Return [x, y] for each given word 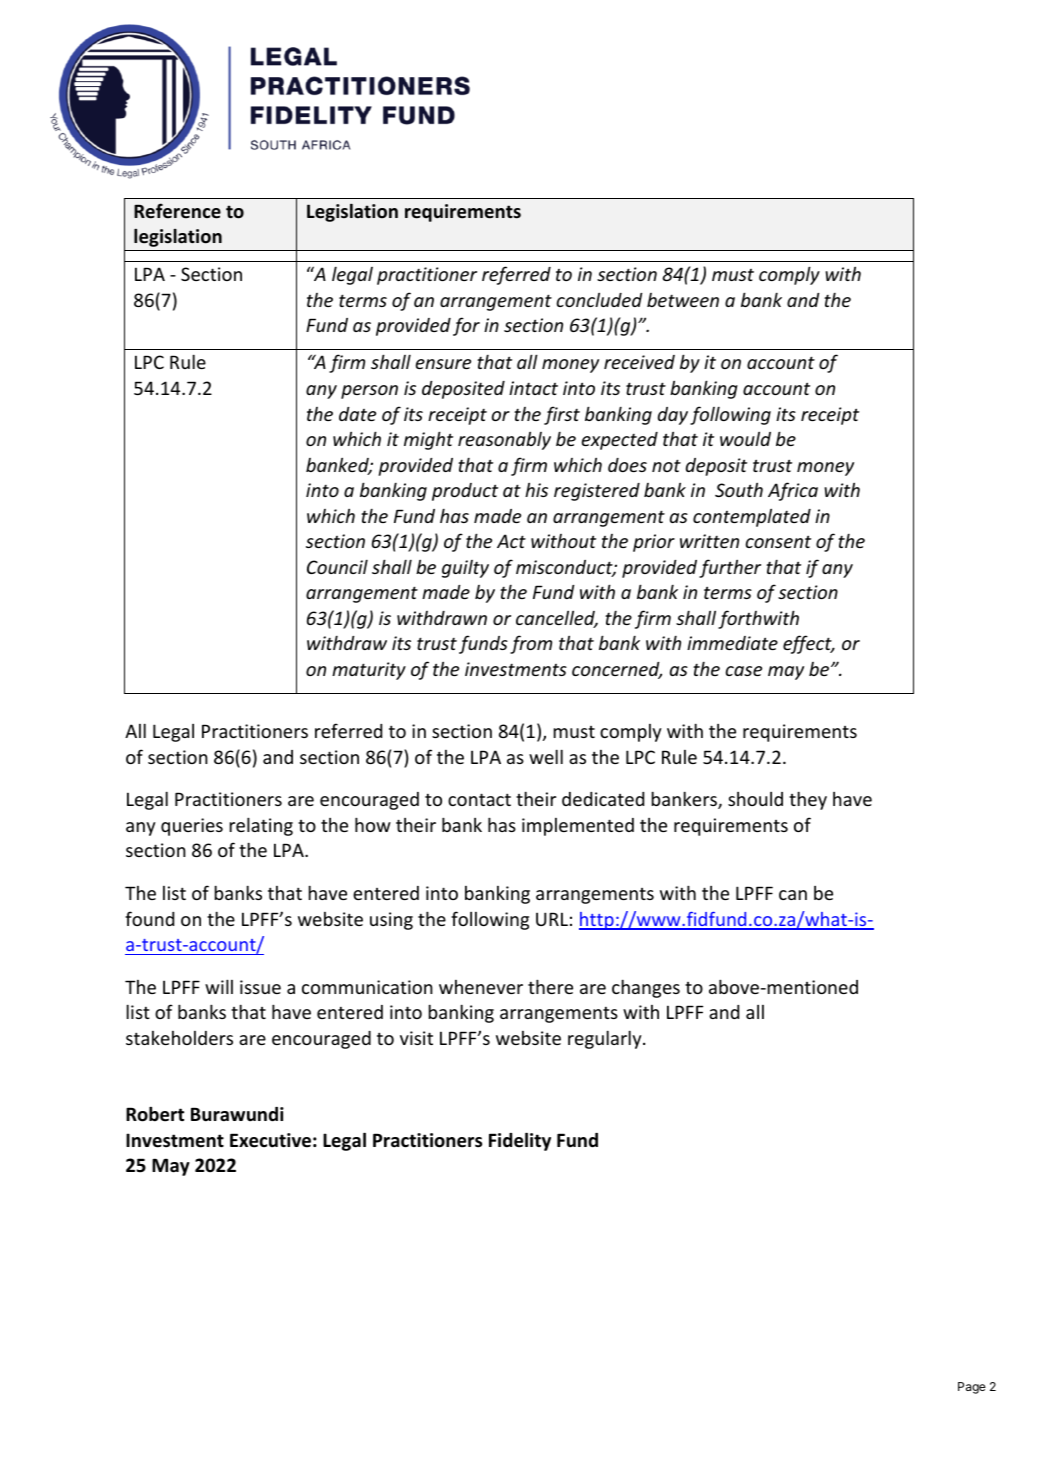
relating [261, 826]
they [808, 800]
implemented [578, 827]
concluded [599, 299]
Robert [155, 1114]
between [683, 300]
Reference [177, 211]
